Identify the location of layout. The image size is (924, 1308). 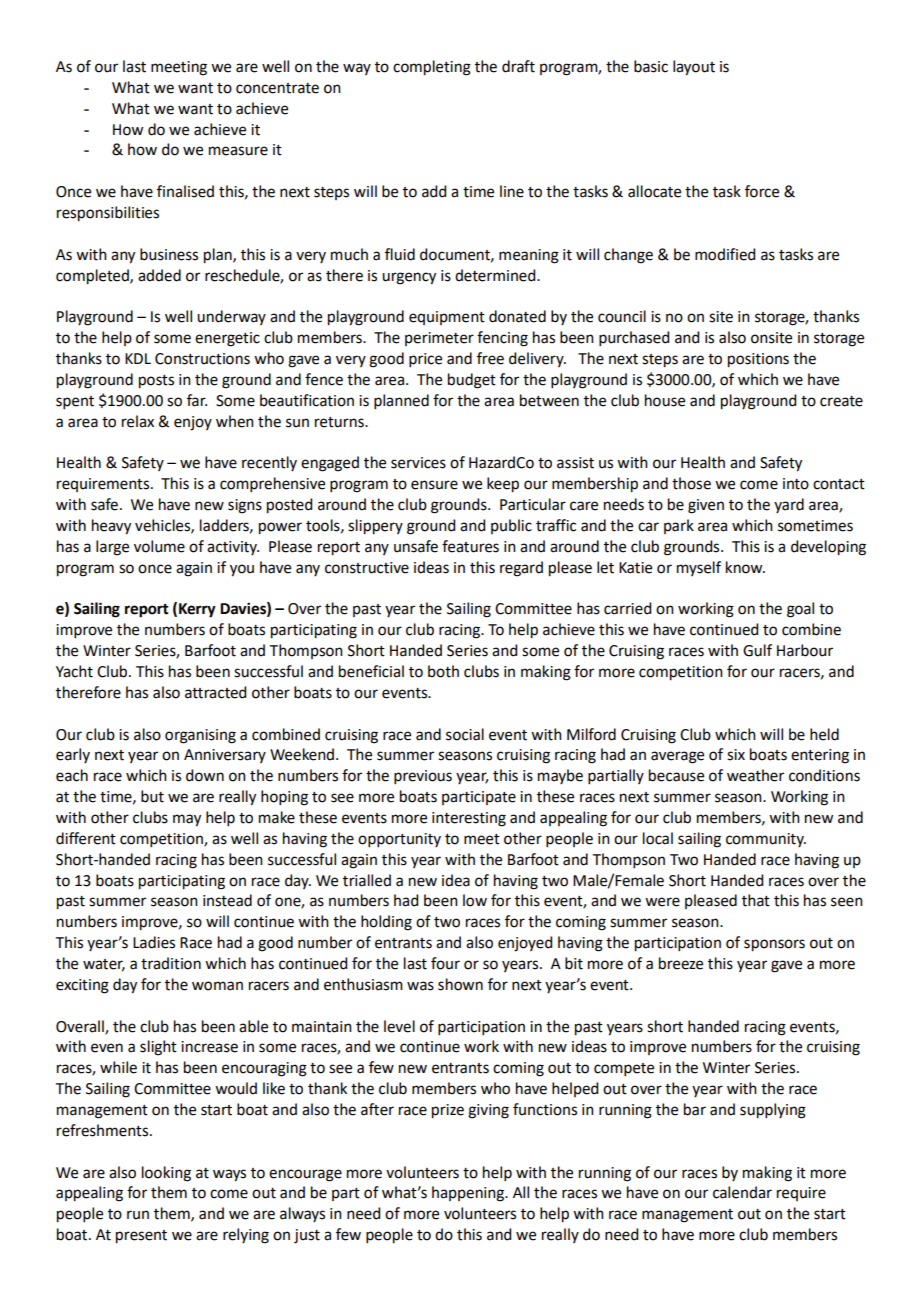
(694, 68).
